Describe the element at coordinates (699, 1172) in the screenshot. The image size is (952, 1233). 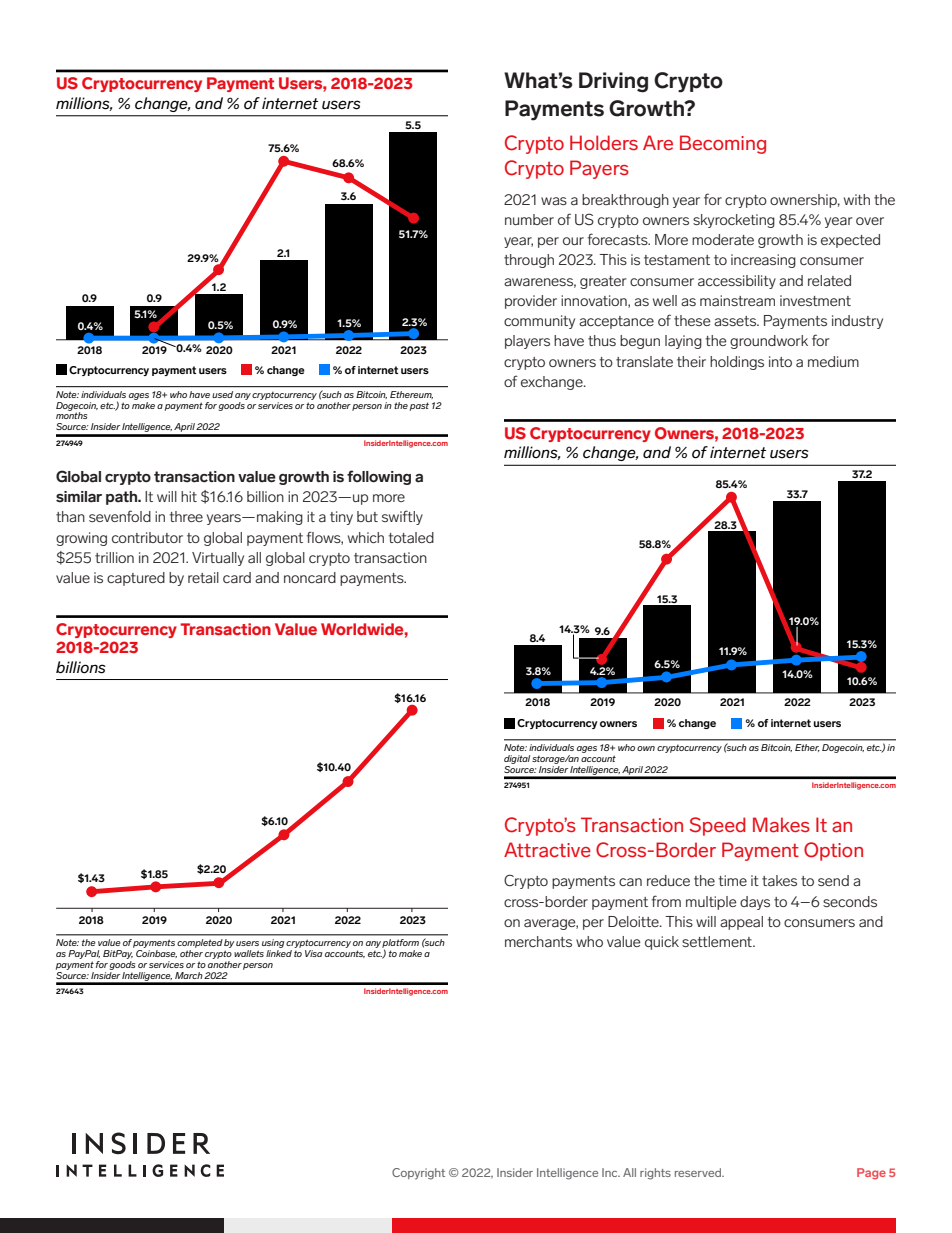
I see `reserved` at that location.
